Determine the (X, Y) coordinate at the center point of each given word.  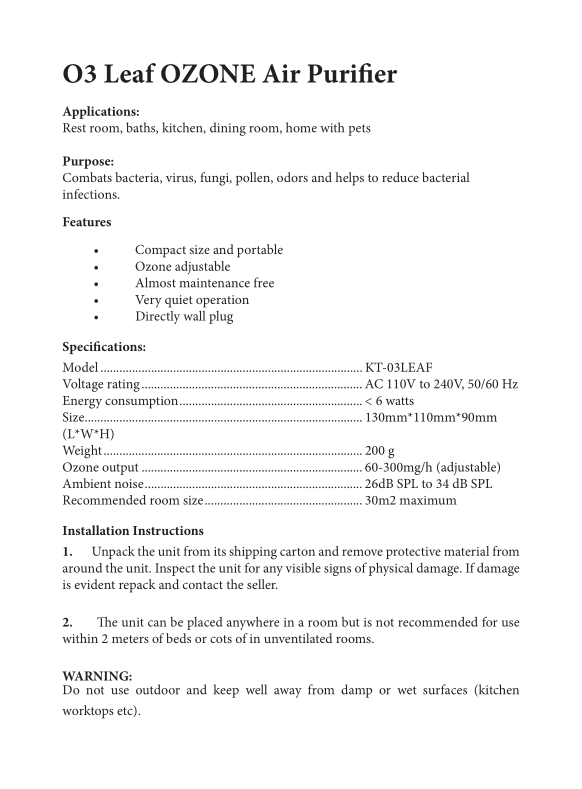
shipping (253, 553)
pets (359, 130)
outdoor (158, 689)
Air (281, 73)
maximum (428, 500)
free (264, 282)
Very (148, 301)
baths (142, 128)
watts (400, 401)
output (120, 469)
